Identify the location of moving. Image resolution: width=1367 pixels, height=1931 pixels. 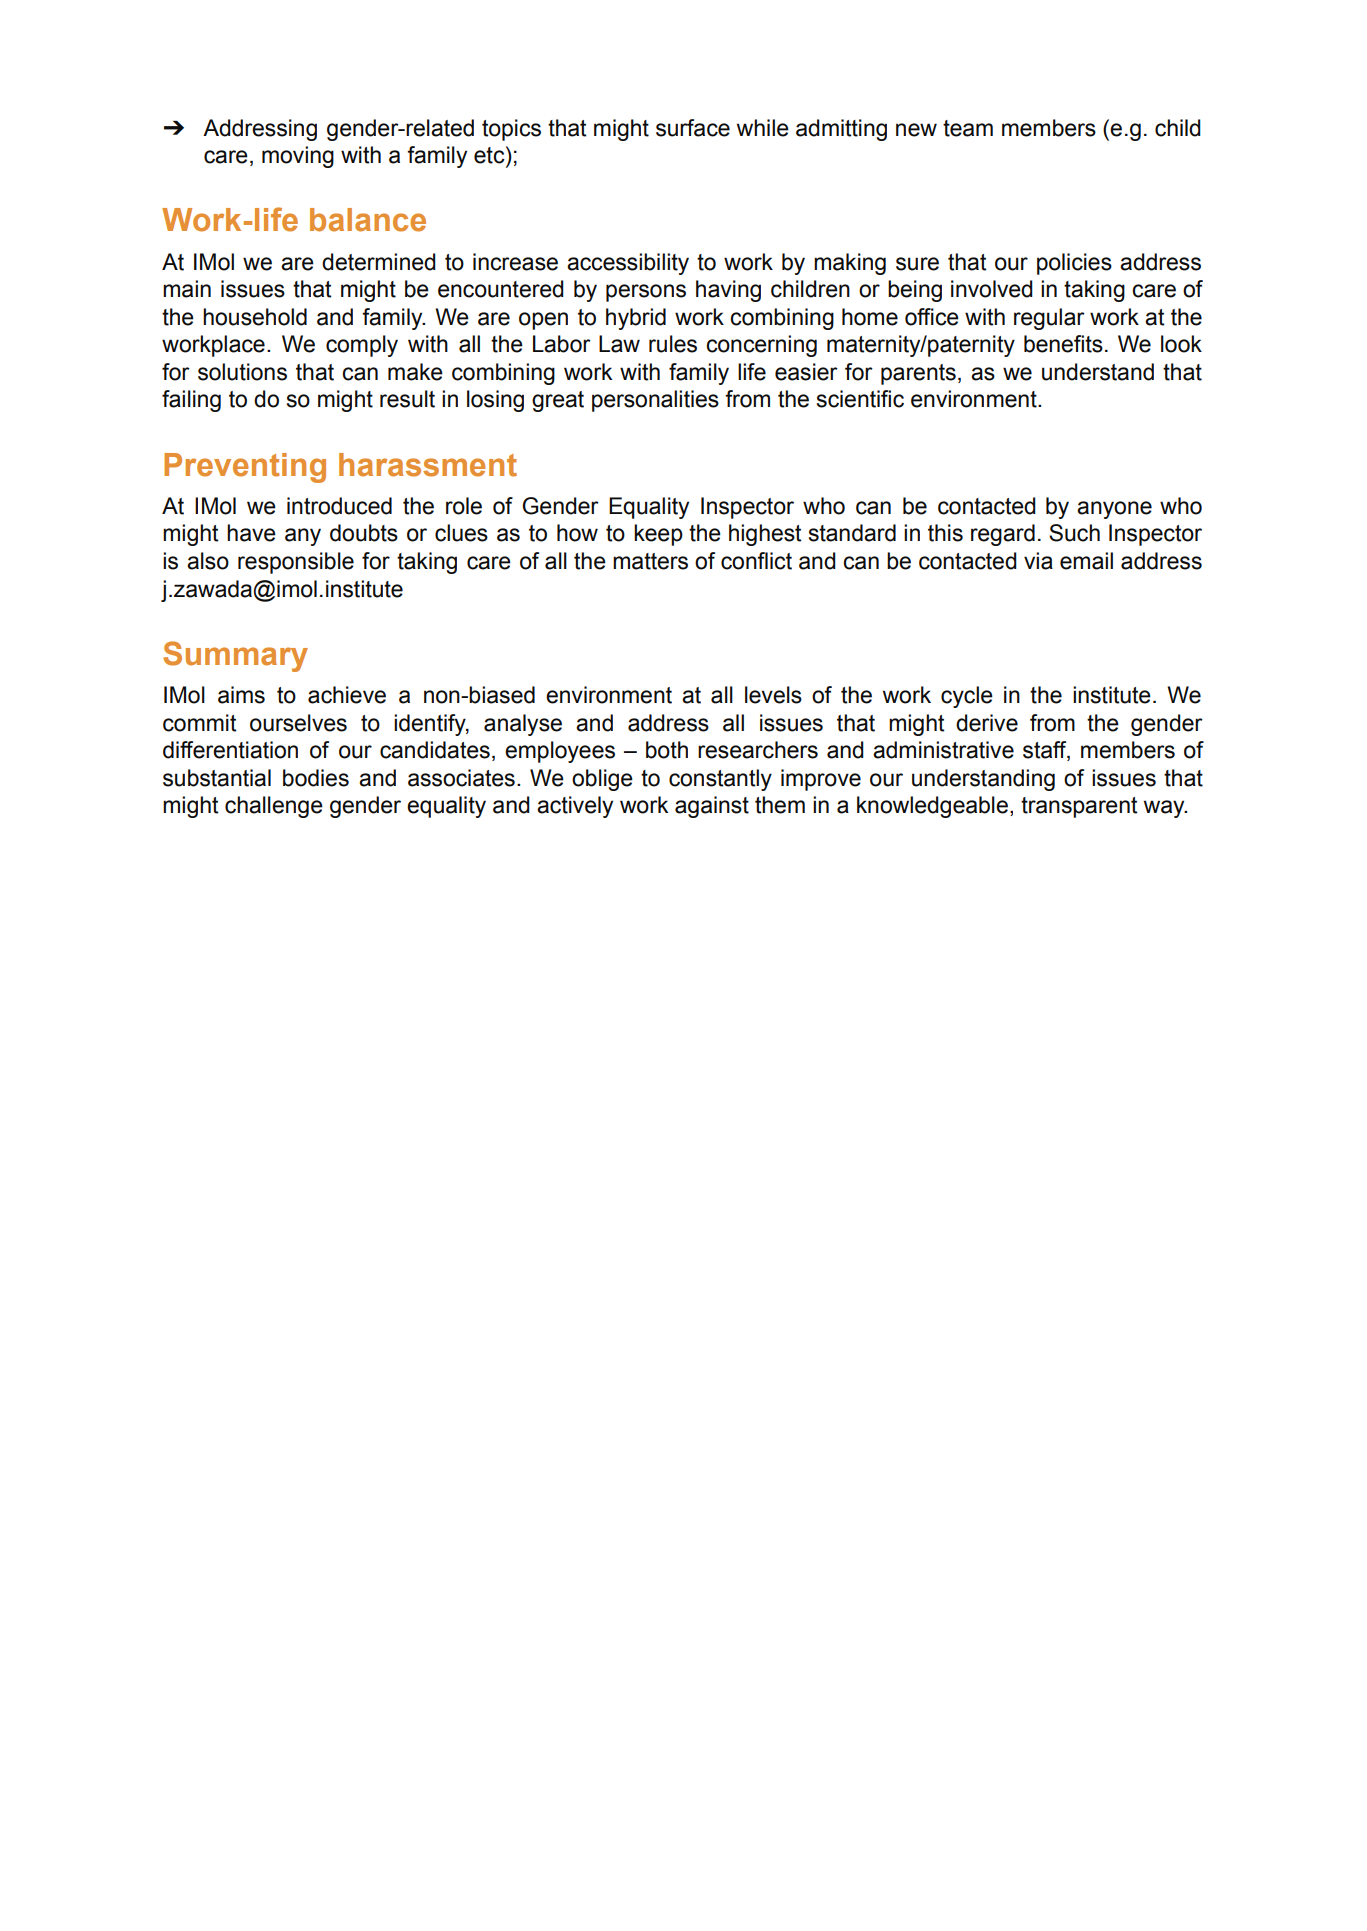
(298, 157).
